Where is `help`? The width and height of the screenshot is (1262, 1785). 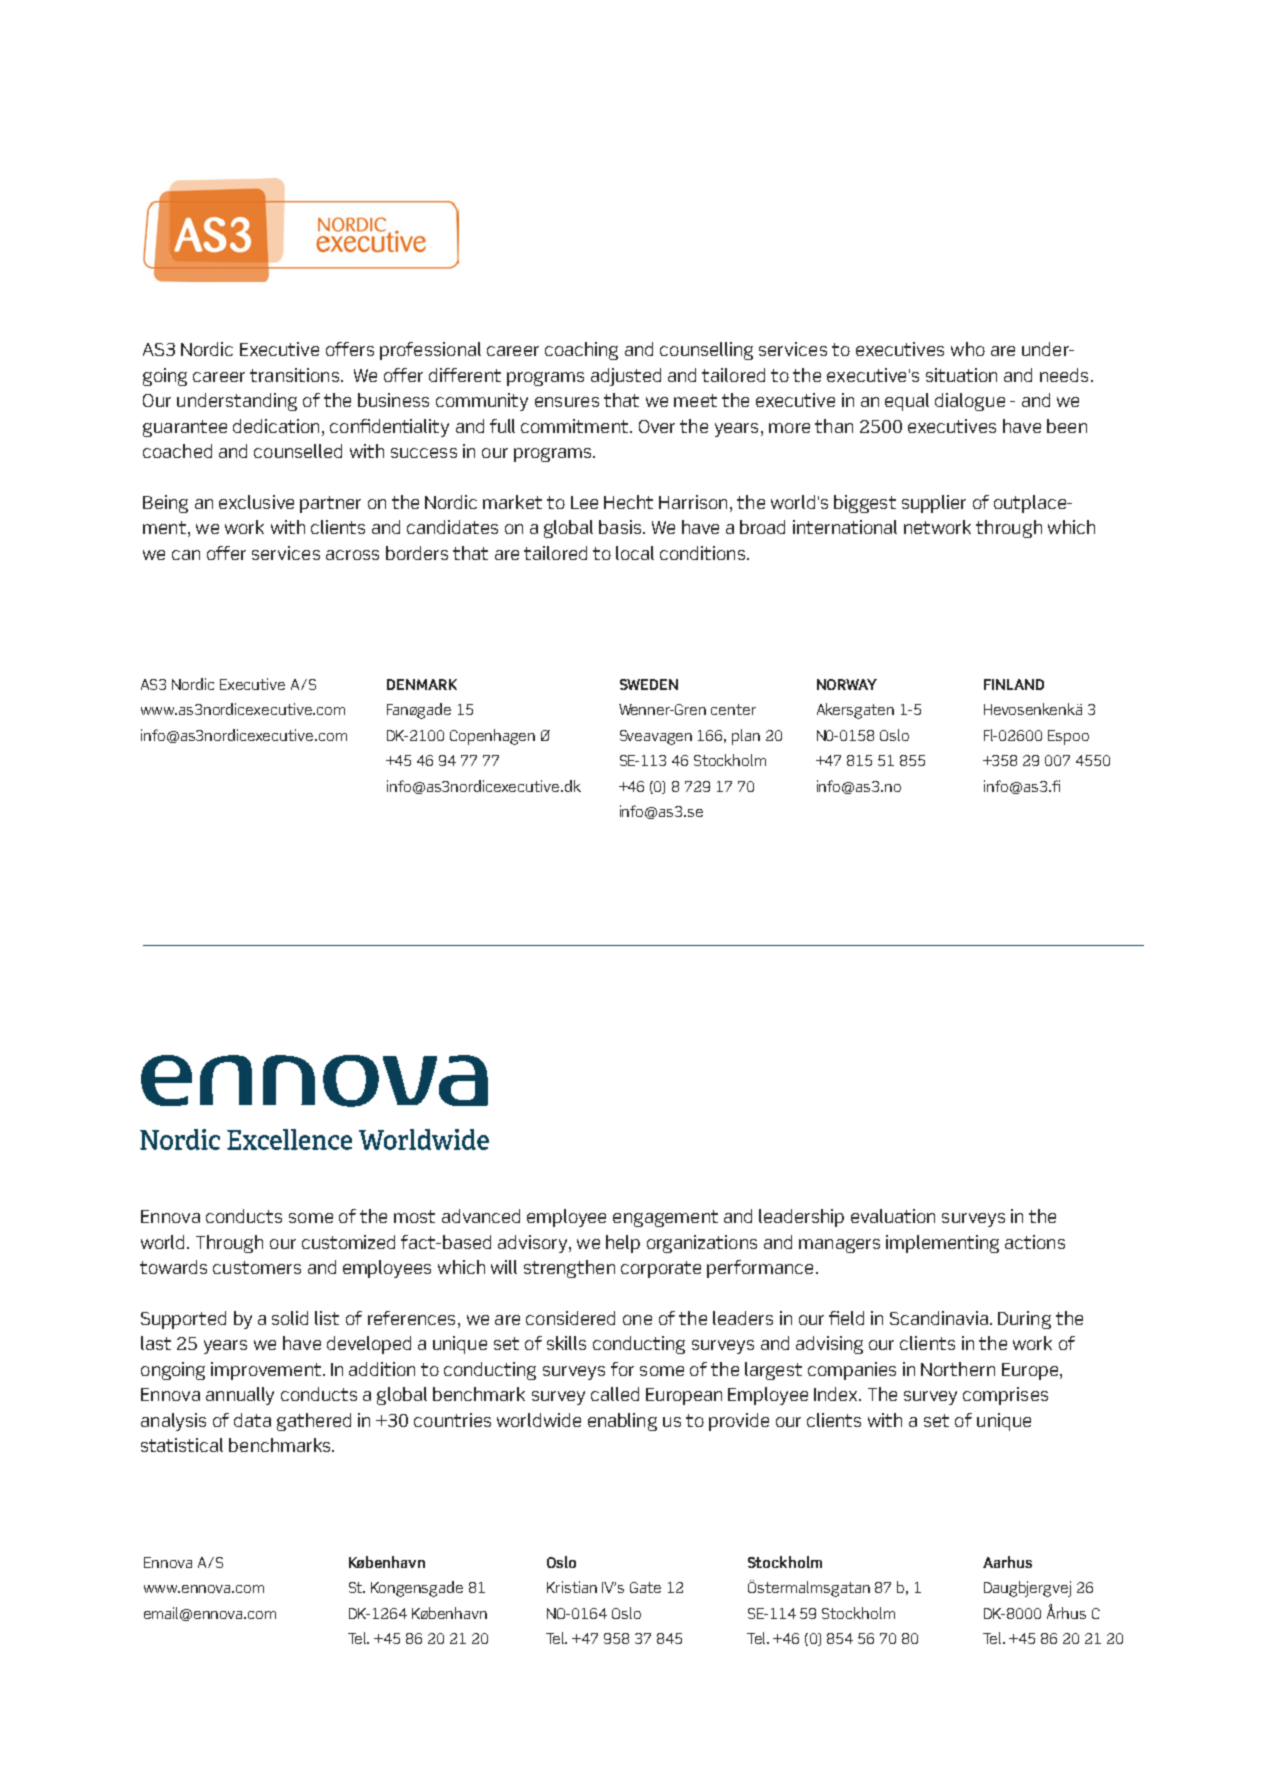 help is located at coordinates (623, 1244).
